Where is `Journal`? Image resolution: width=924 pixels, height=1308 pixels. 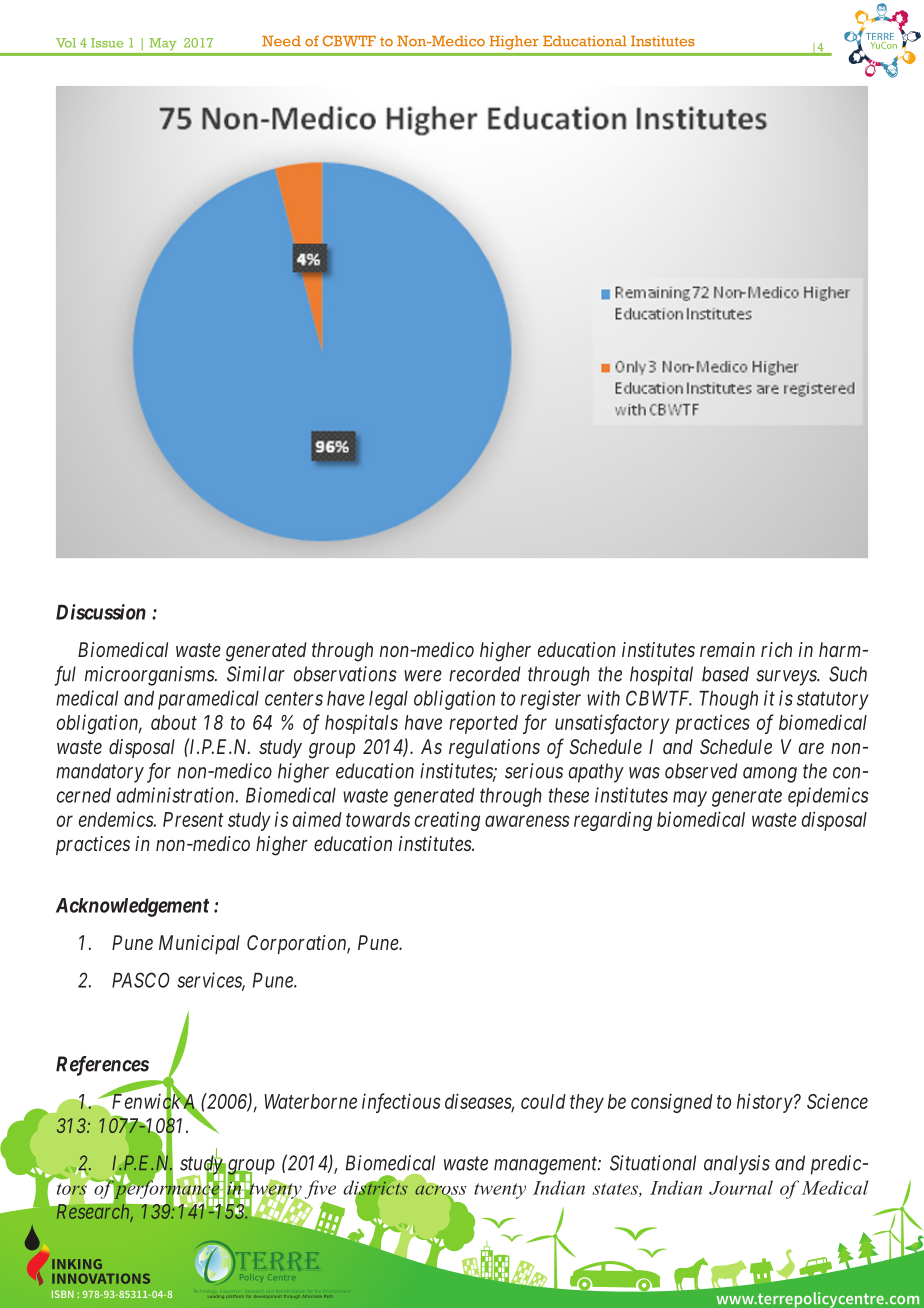 Journal is located at coordinates (741, 1187).
